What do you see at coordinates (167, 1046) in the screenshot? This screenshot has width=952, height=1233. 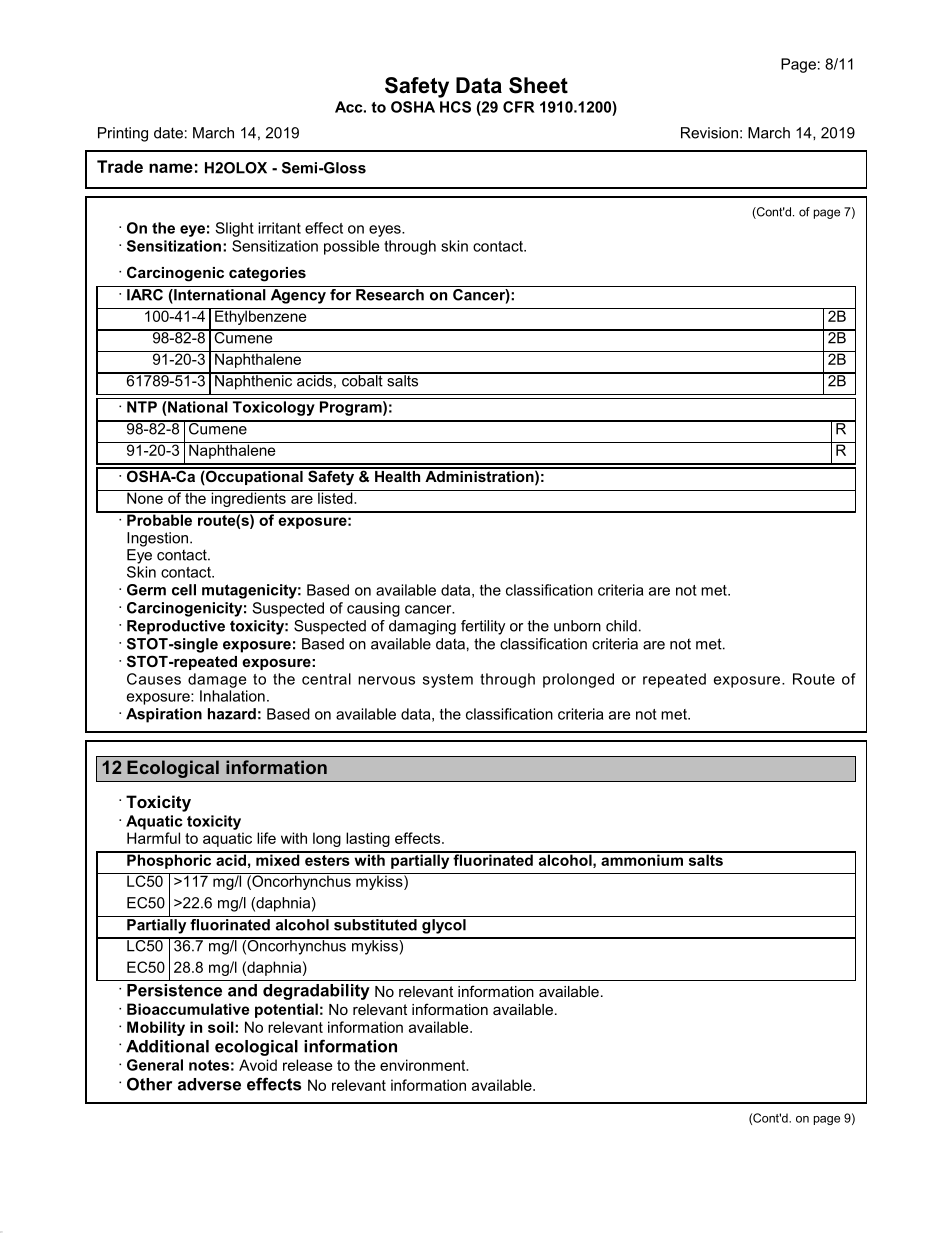 I see `Additional` at bounding box center [167, 1046].
